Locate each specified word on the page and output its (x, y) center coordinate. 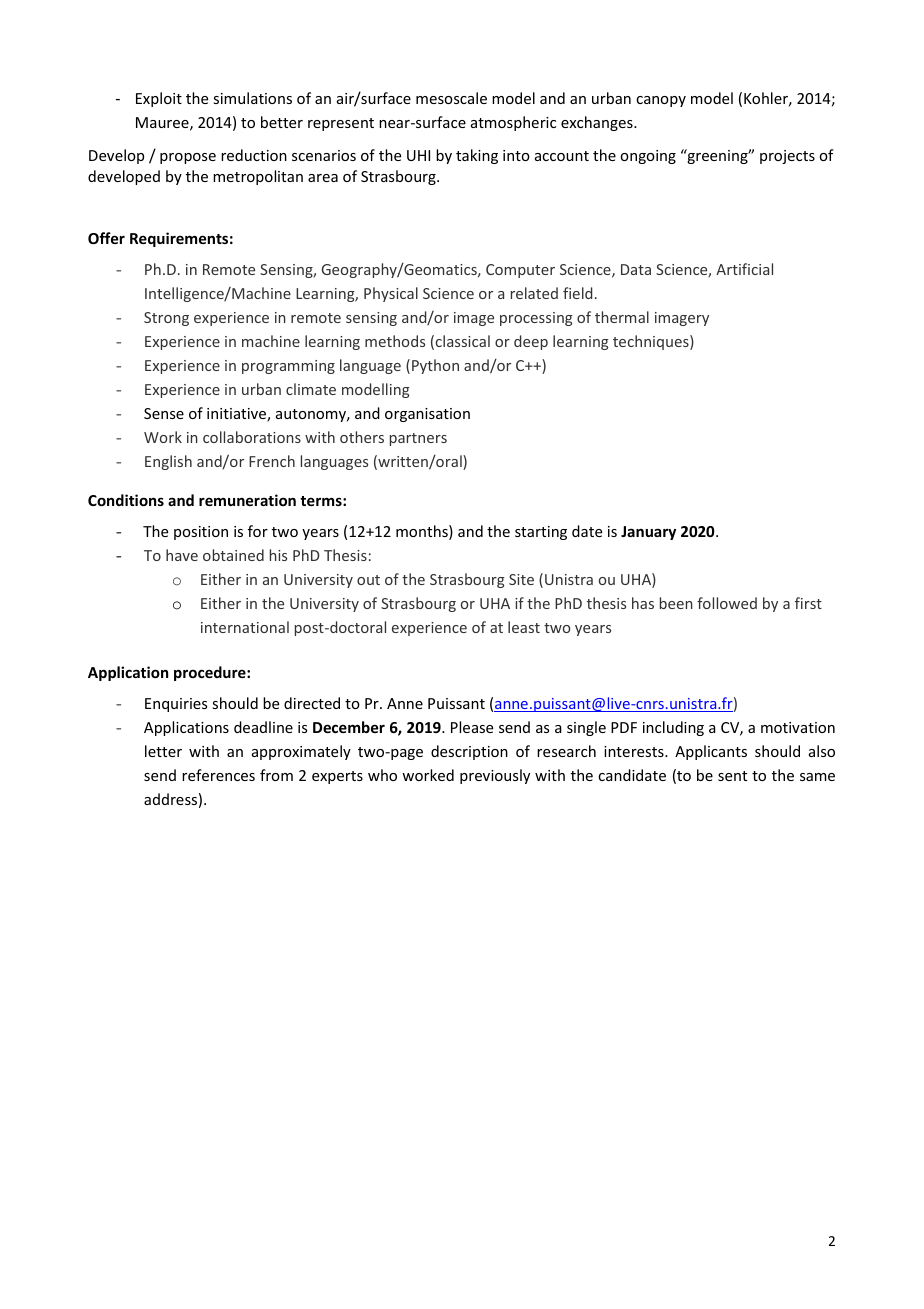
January (648, 533)
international (245, 627)
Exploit (159, 99)
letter (163, 751)
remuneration (247, 500)
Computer (520, 271)
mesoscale (451, 98)
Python (435, 366)
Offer (106, 238)
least (524, 627)
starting (541, 533)
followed (727, 603)
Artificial (744, 269)
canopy (661, 101)
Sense (164, 413)
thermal (622, 317)
